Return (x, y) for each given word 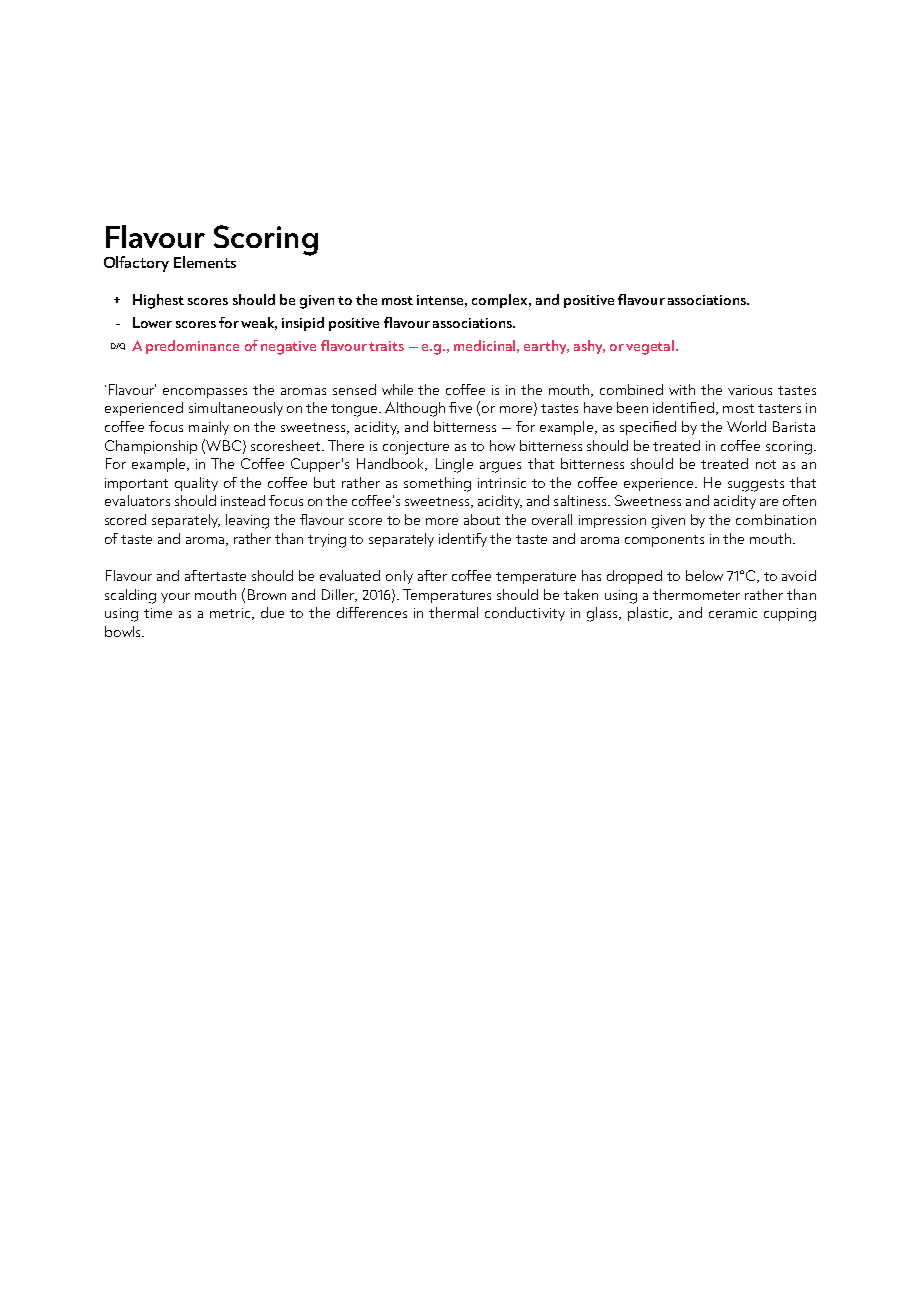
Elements (205, 262)
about (482, 519)
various (750, 390)
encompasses (205, 393)
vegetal (651, 347)
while (397, 389)
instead (243, 500)
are (769, 502)
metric (231, 614)
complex (501, 301)
